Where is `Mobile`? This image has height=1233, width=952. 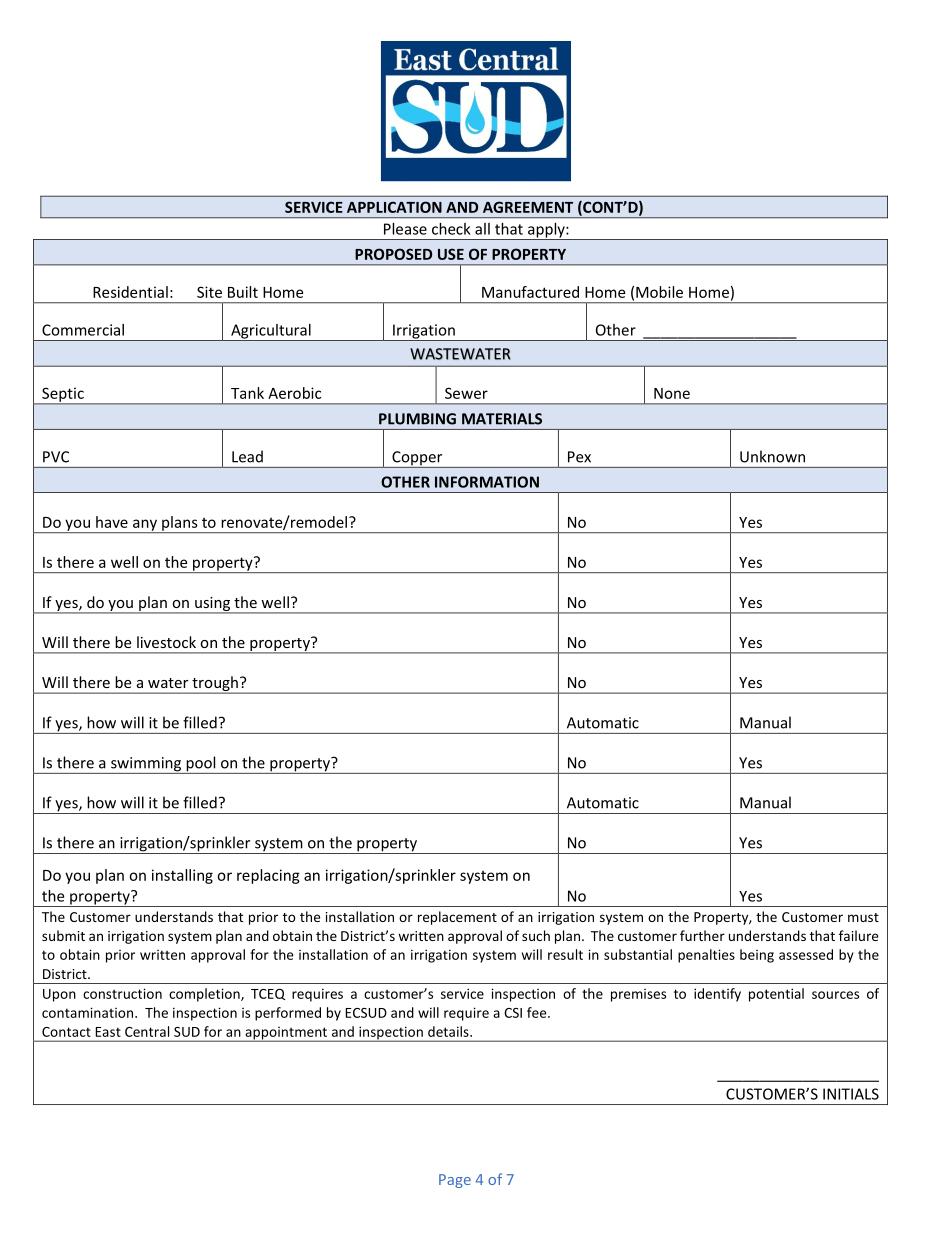 Mobile is located at coordinates (659, 292).
